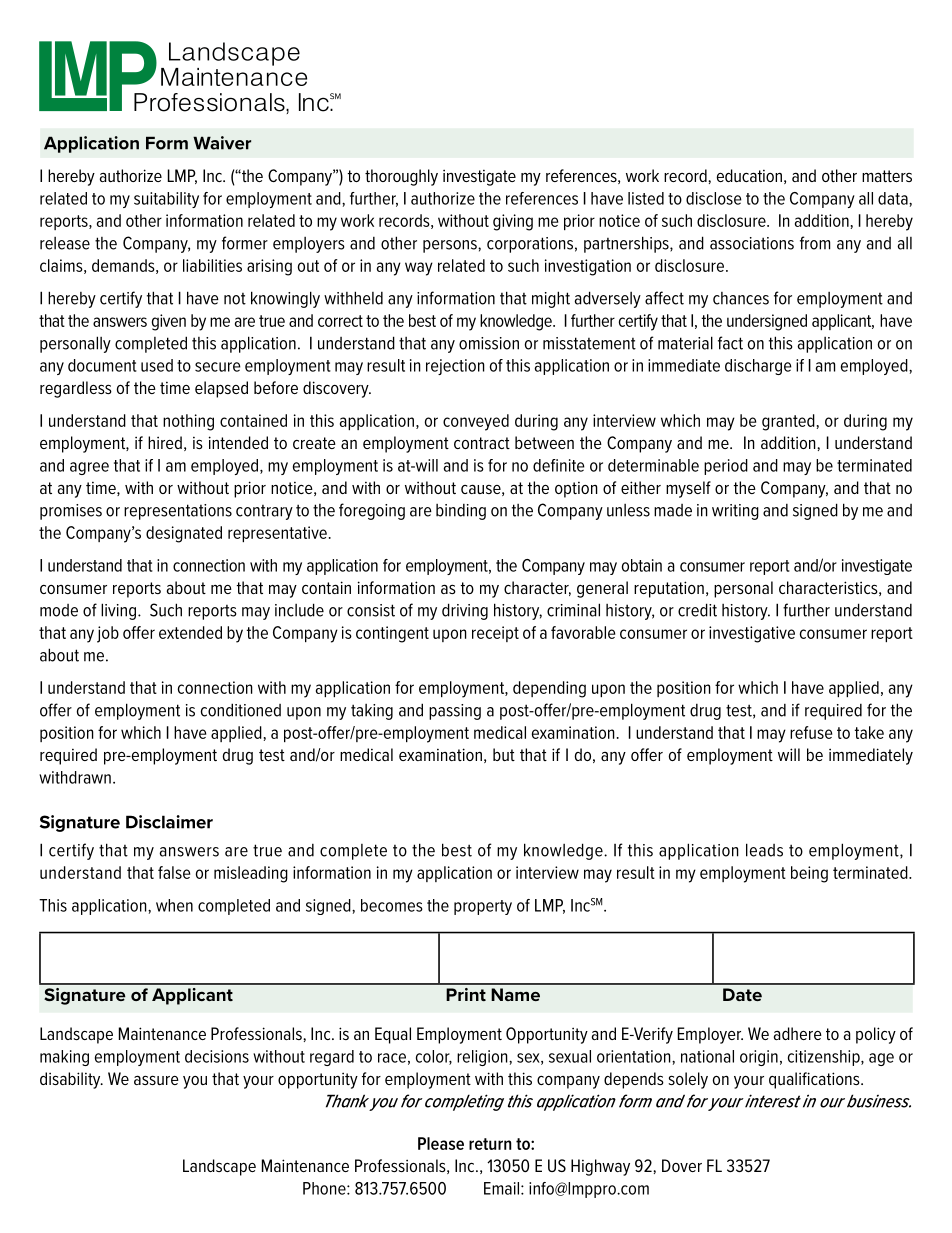  What do you see at coordinates (190, 632) in the image?
I see `extended` at bounding box center [190, 632].
